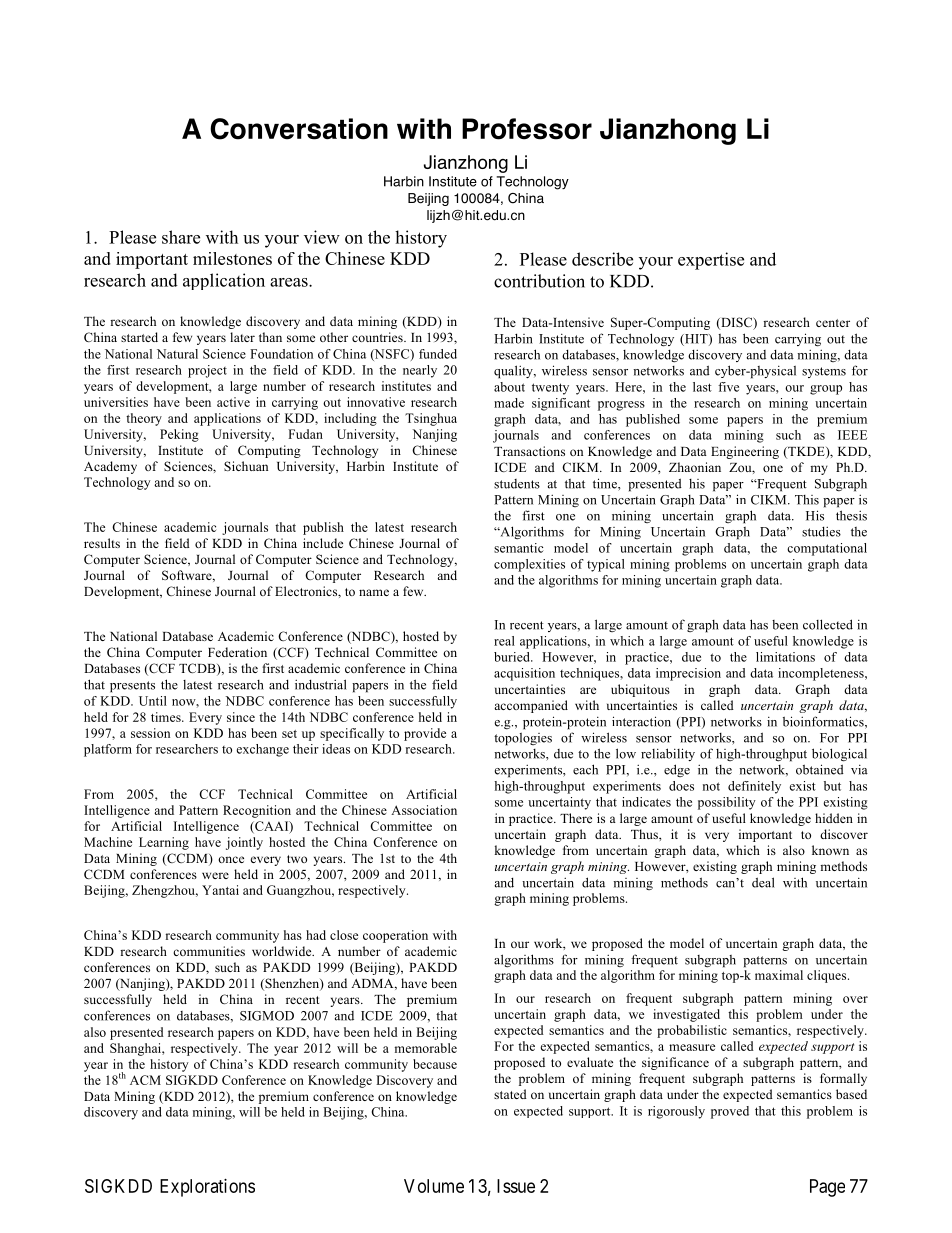  What do you see at coordinates (517, 484) in the page?
I see `students` at bounding box center [517, 484].
